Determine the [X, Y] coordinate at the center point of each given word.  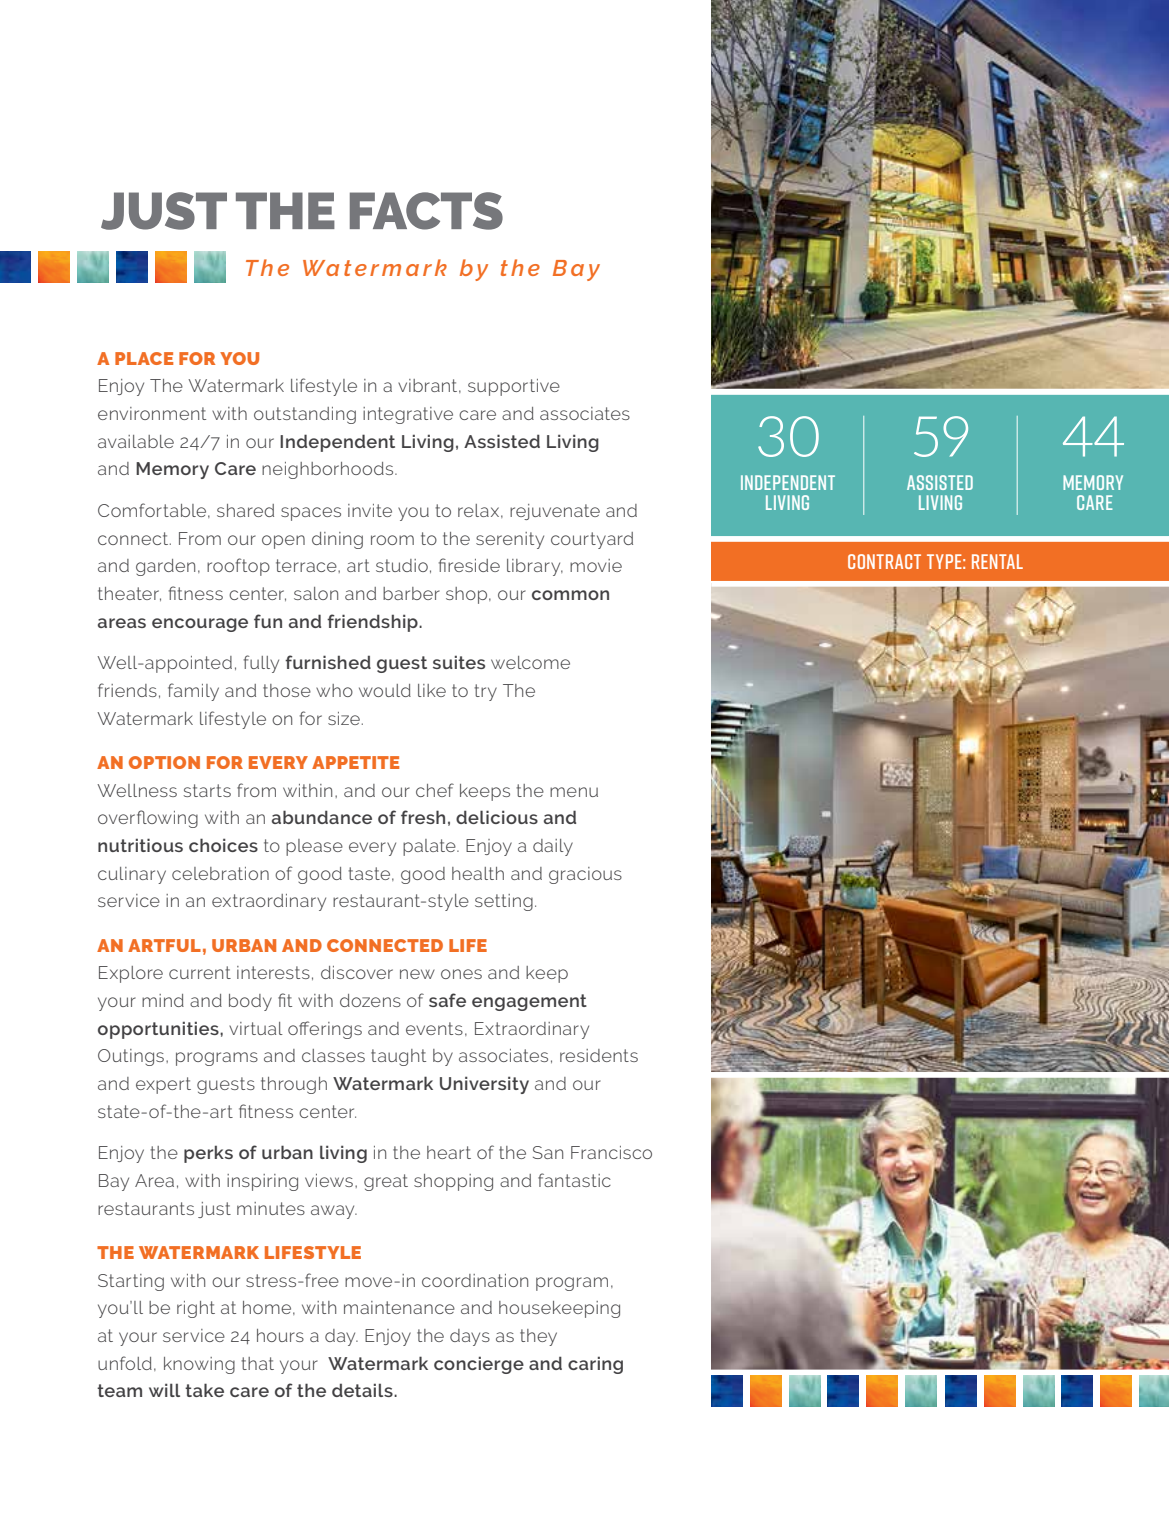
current [200, 972]
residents [599, 1055]
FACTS [426, 211]
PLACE [144, 358]
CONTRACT [884, 561]
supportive [514, 387]
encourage [200, 625]
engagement [529, 1002]
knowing [199, 1365]
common [570, 595]
